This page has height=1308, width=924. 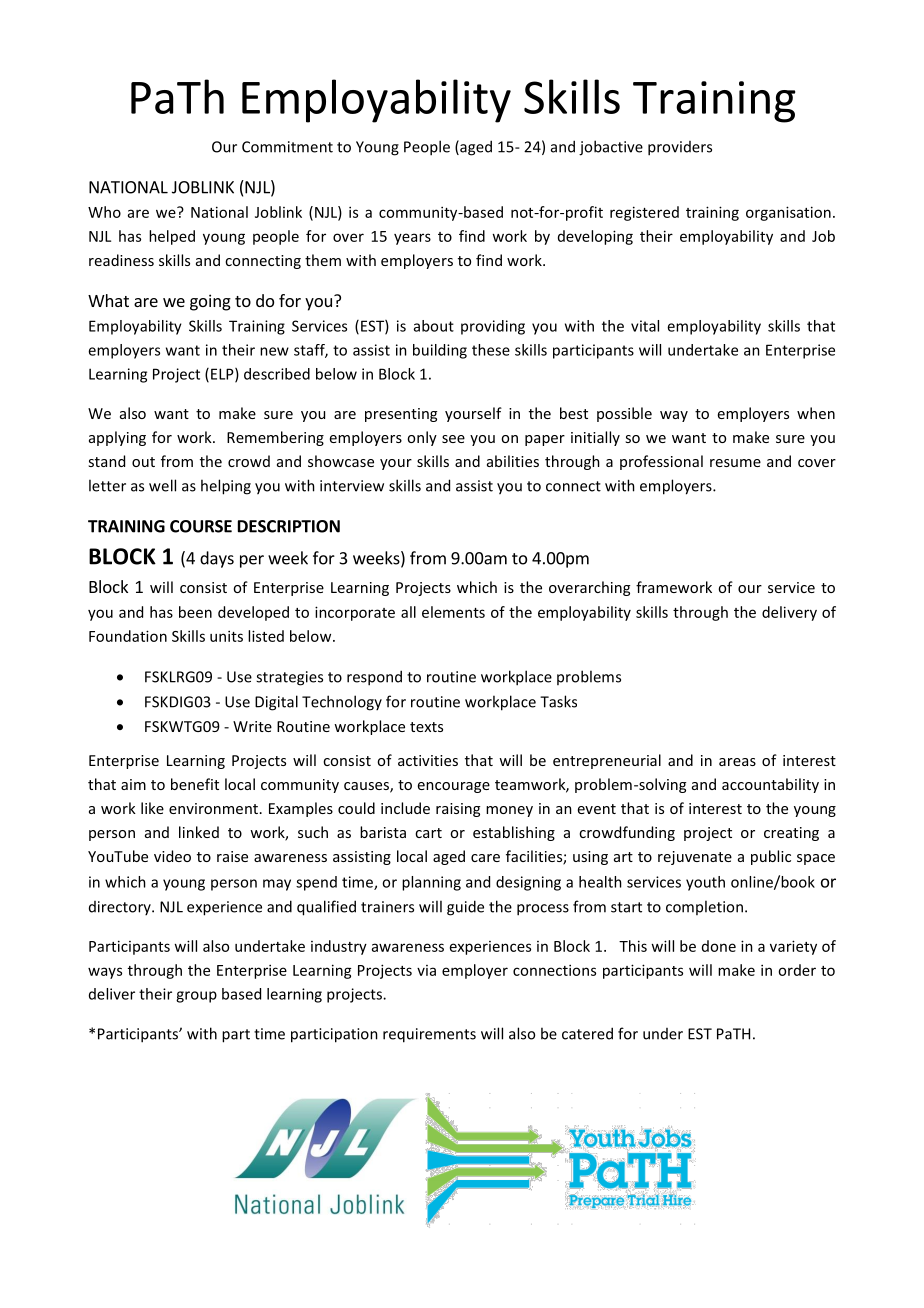 I want to click on providers, so click(x=680, y=148).
